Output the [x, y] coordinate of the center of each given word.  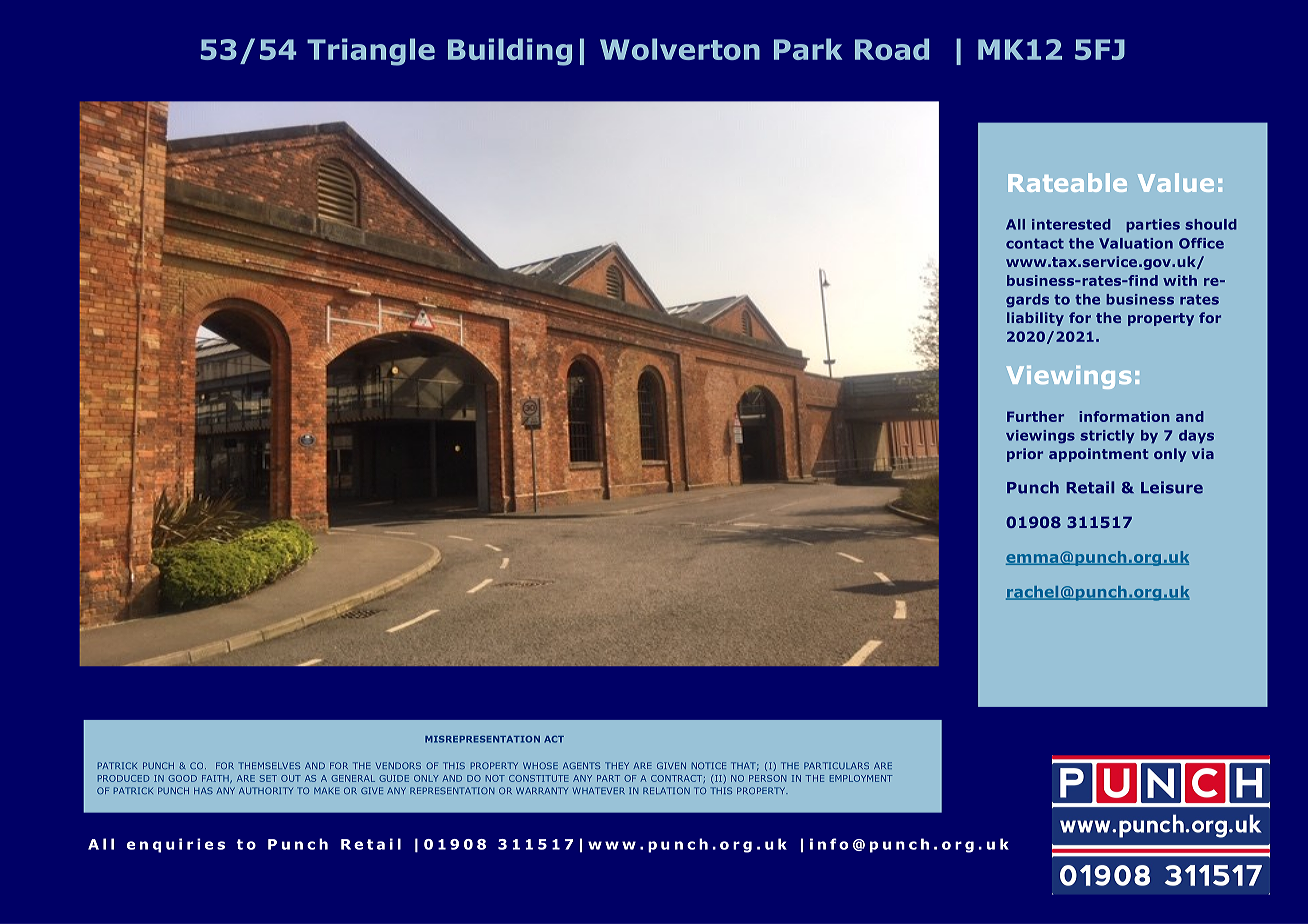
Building [510, 52]
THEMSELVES [269, 765]
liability [1035, 319]
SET [268, 778]
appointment [1098, 455]
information [1124, 416]
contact [1035, 243]
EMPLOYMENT [861, 778]
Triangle [371, 52]
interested [1071, 224]
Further [1035, 416]
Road [892, 49]
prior [1025, 455]
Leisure [1172, 487]
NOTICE [709, 765]
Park [808, 49]
